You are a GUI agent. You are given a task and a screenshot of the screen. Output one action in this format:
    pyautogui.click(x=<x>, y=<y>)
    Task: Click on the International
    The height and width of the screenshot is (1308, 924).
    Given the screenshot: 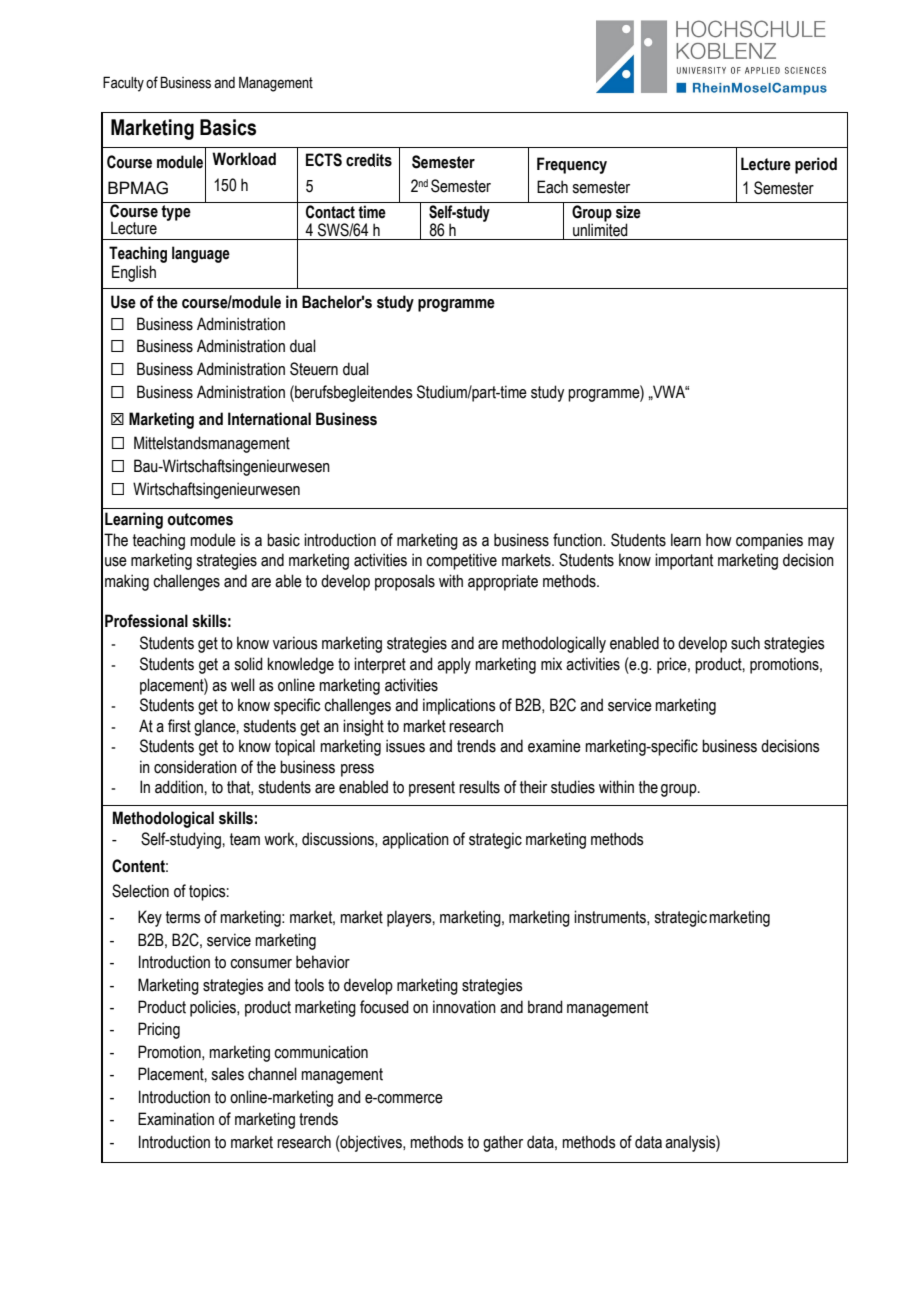 What is the action you would take?
    pyautogui.click(x=269, y=419)
